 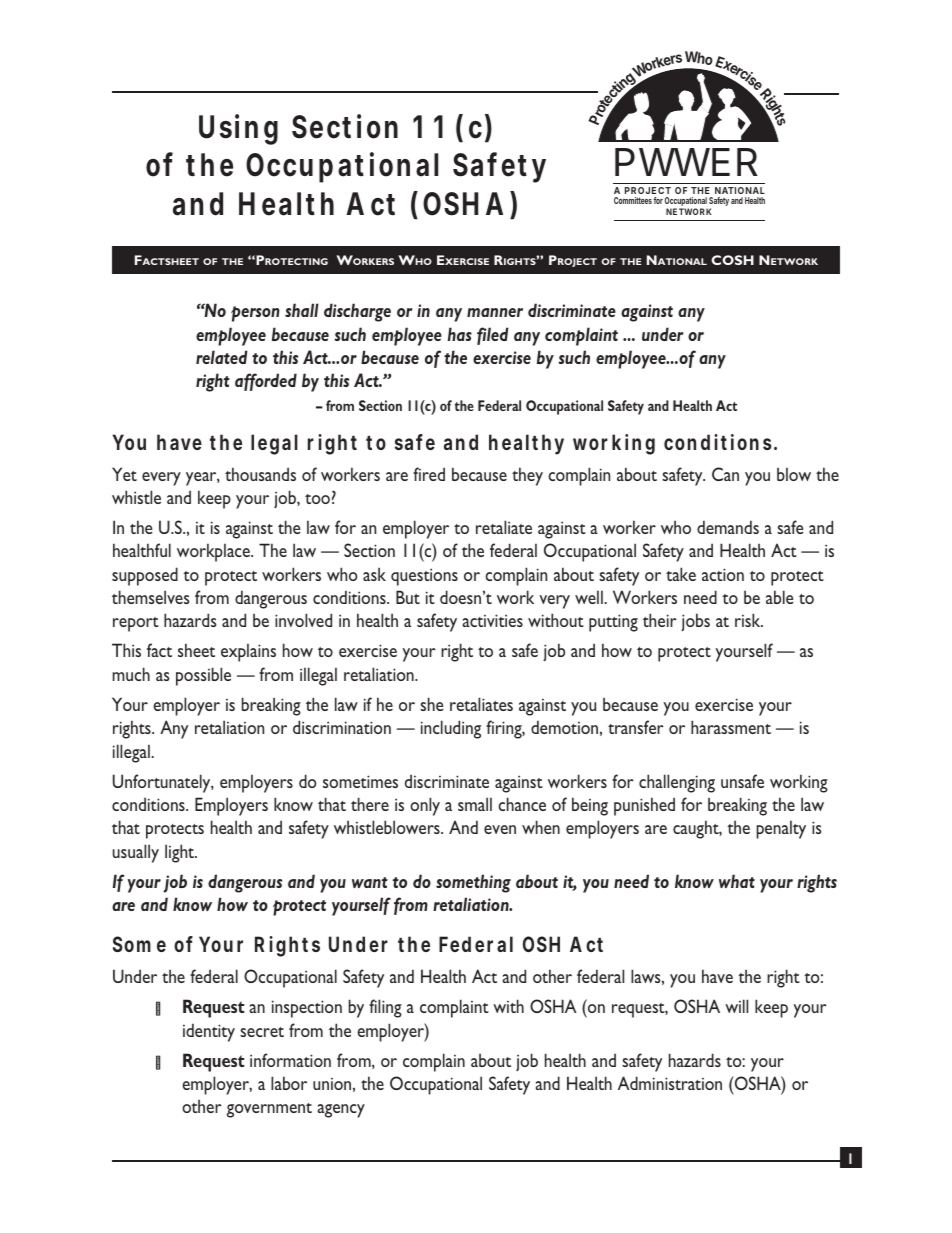 I want to click on Committees, so click(x=633, y=200).
